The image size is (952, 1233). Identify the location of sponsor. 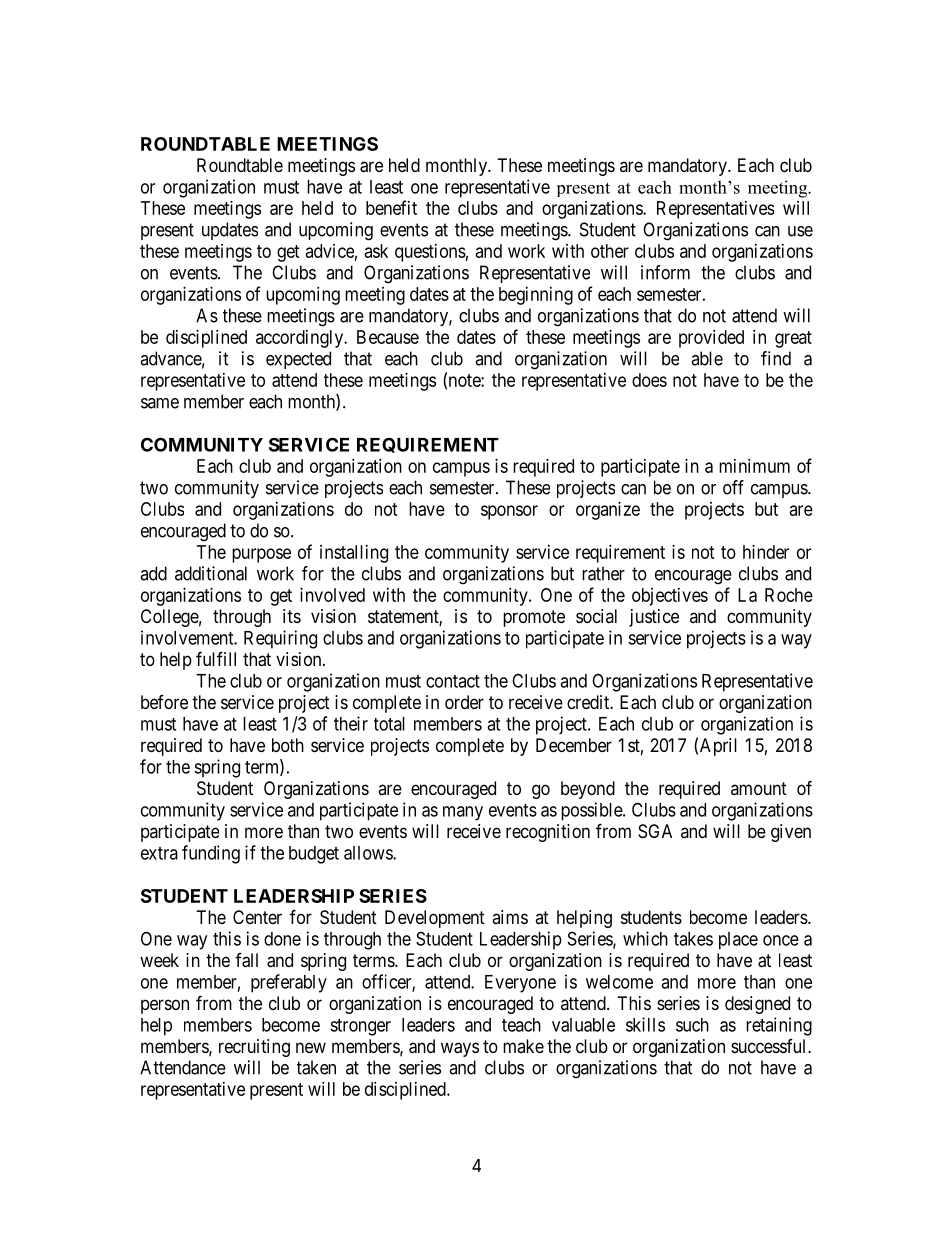
(509, 512).
